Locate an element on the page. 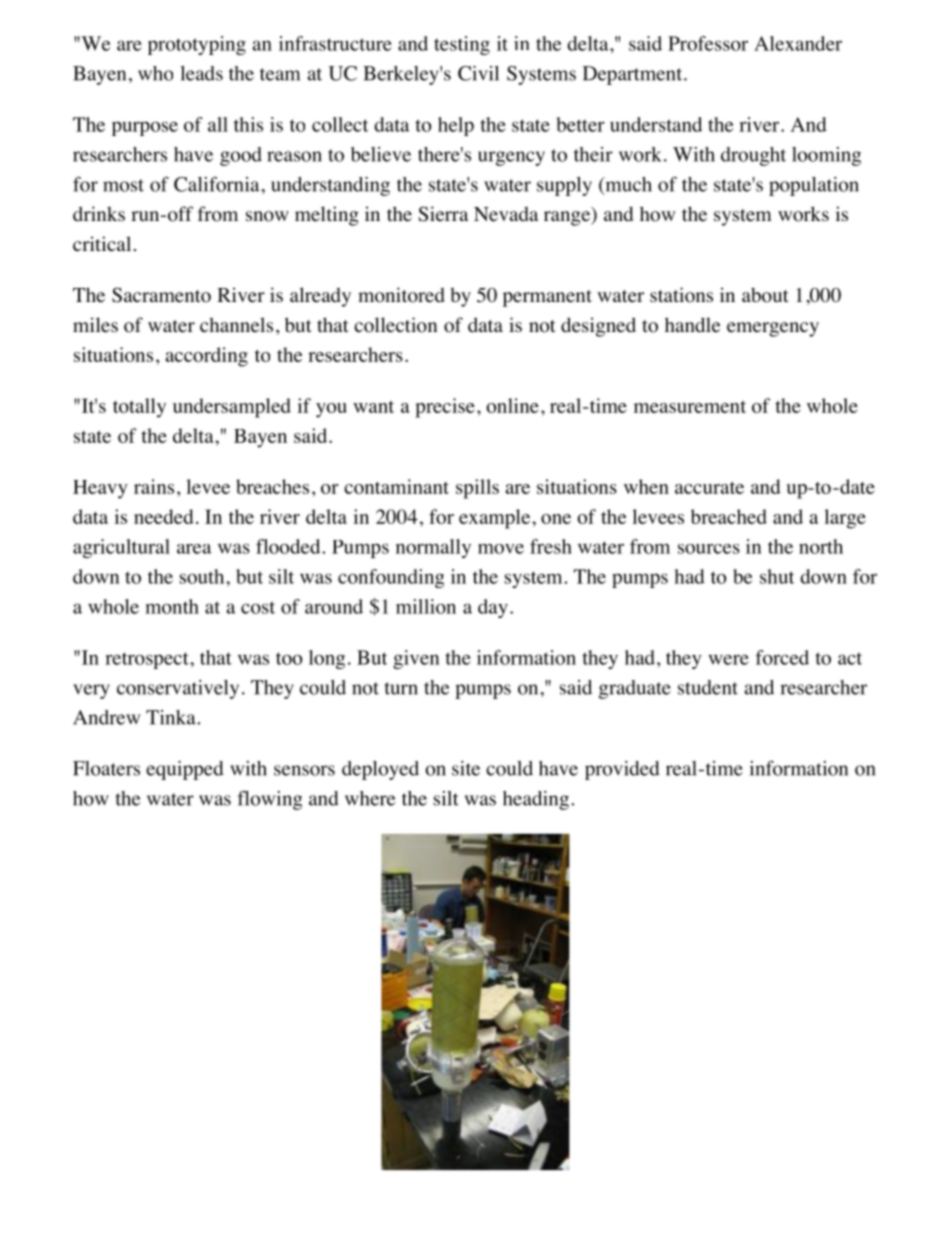 The width and height of the document is (952, 1233). sources is located at coordinates (709, 549).
